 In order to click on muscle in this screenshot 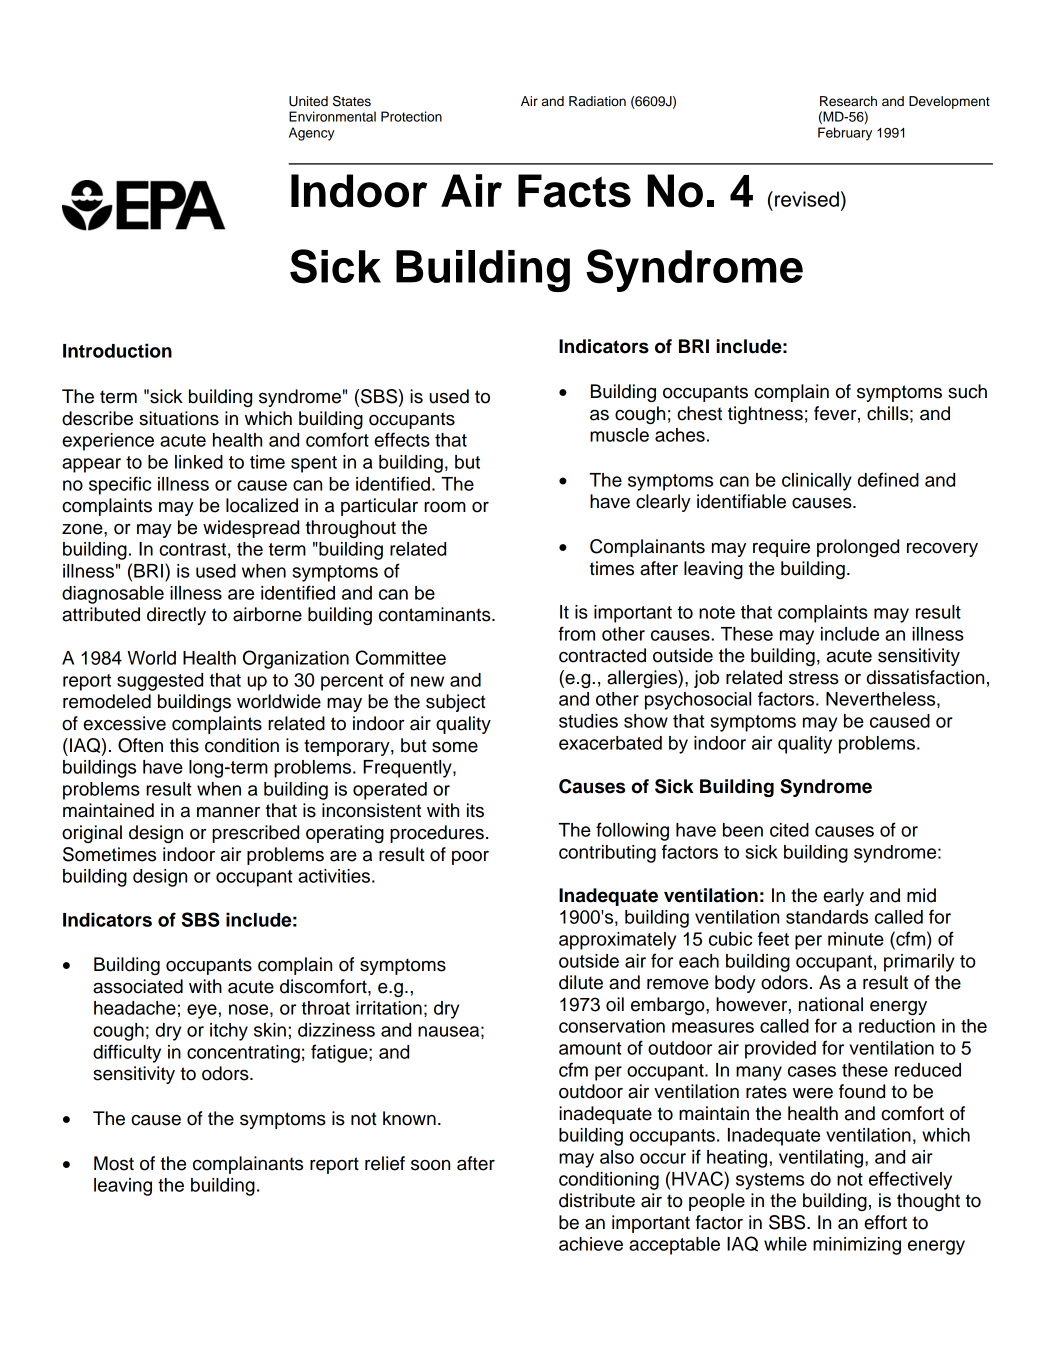, I will do `click(619, 435)`.
